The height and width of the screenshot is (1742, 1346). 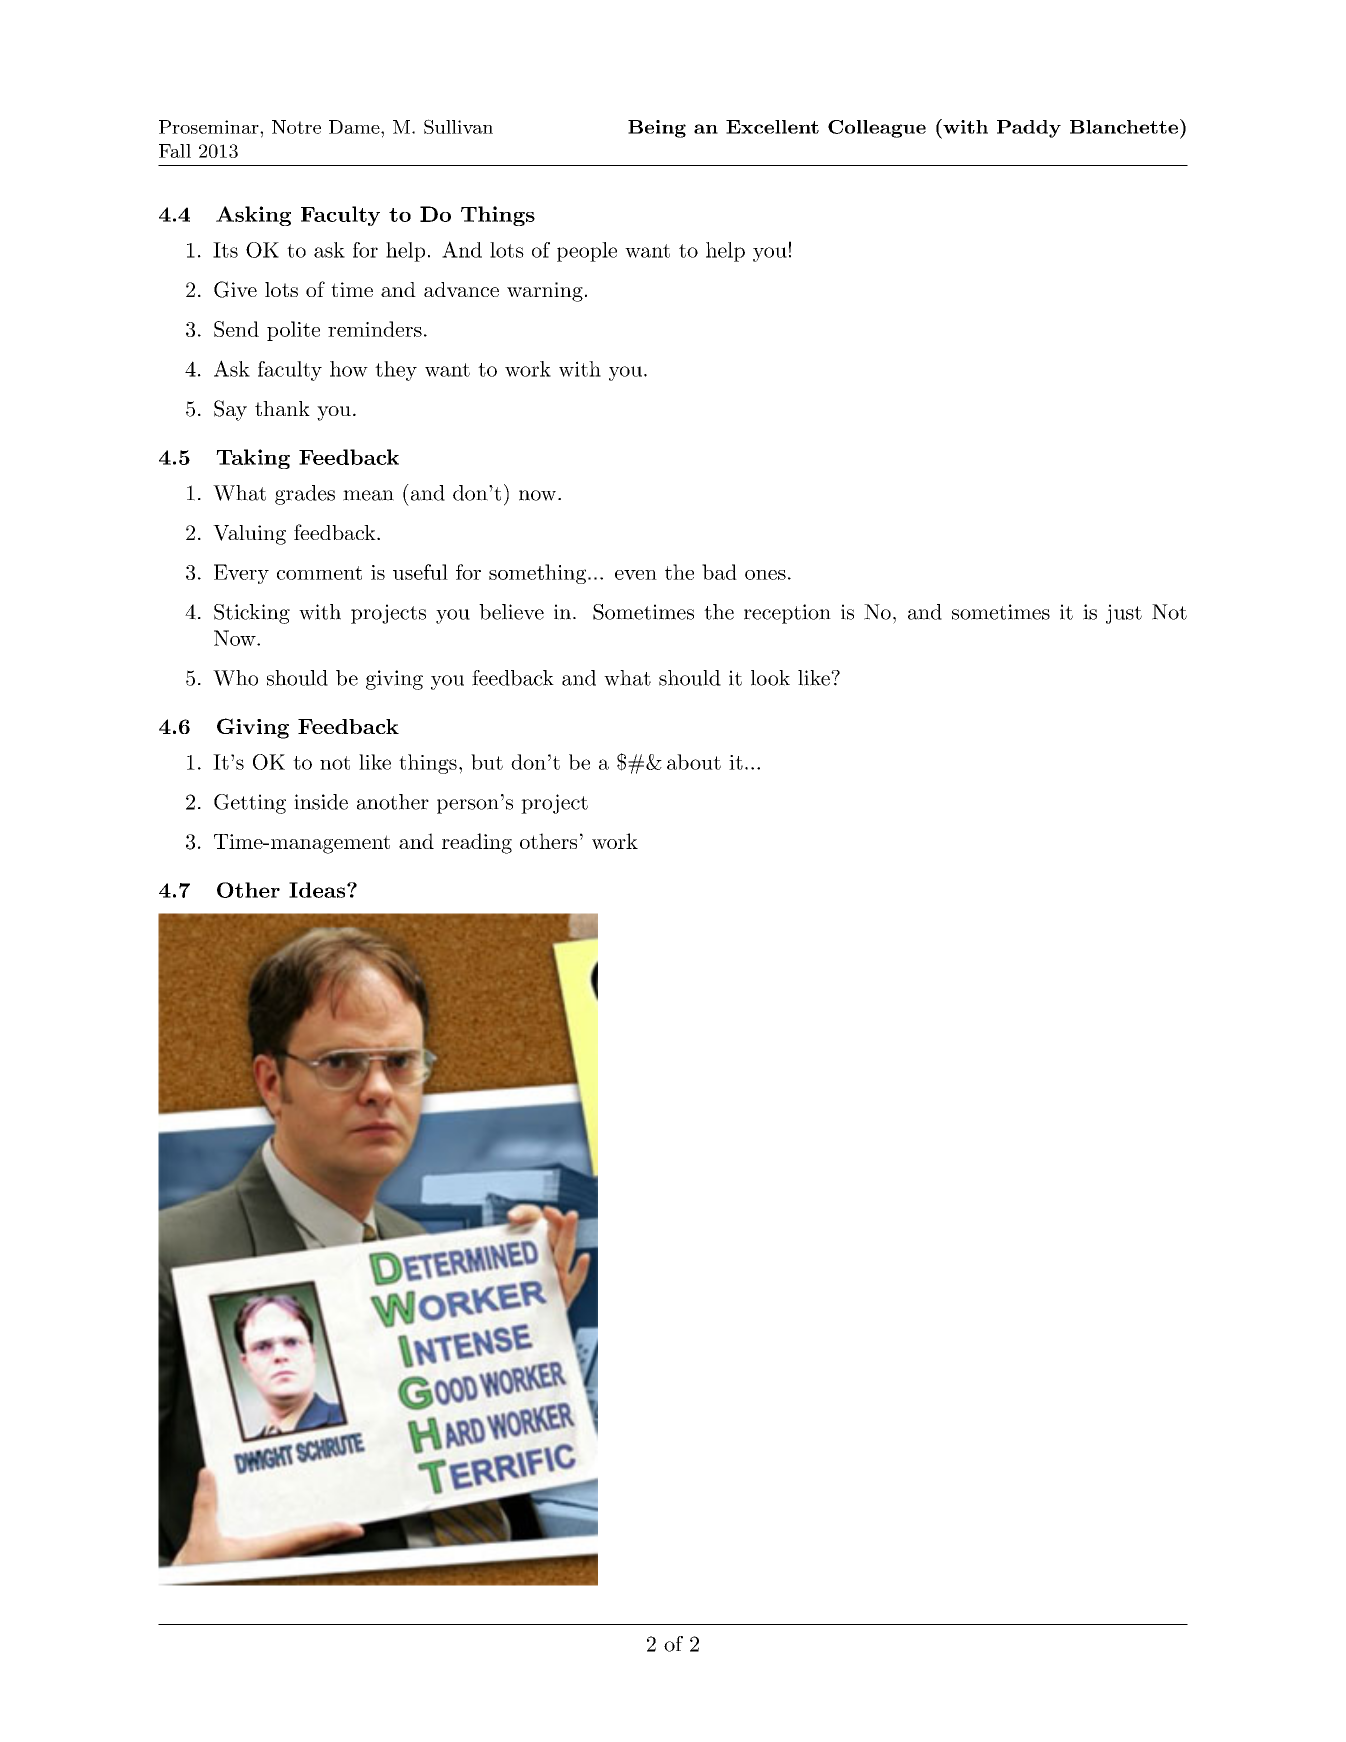 What do you see at coordinates (657, 129) in the screenshot?
I see `Being` at bounding box center [657, 129].
